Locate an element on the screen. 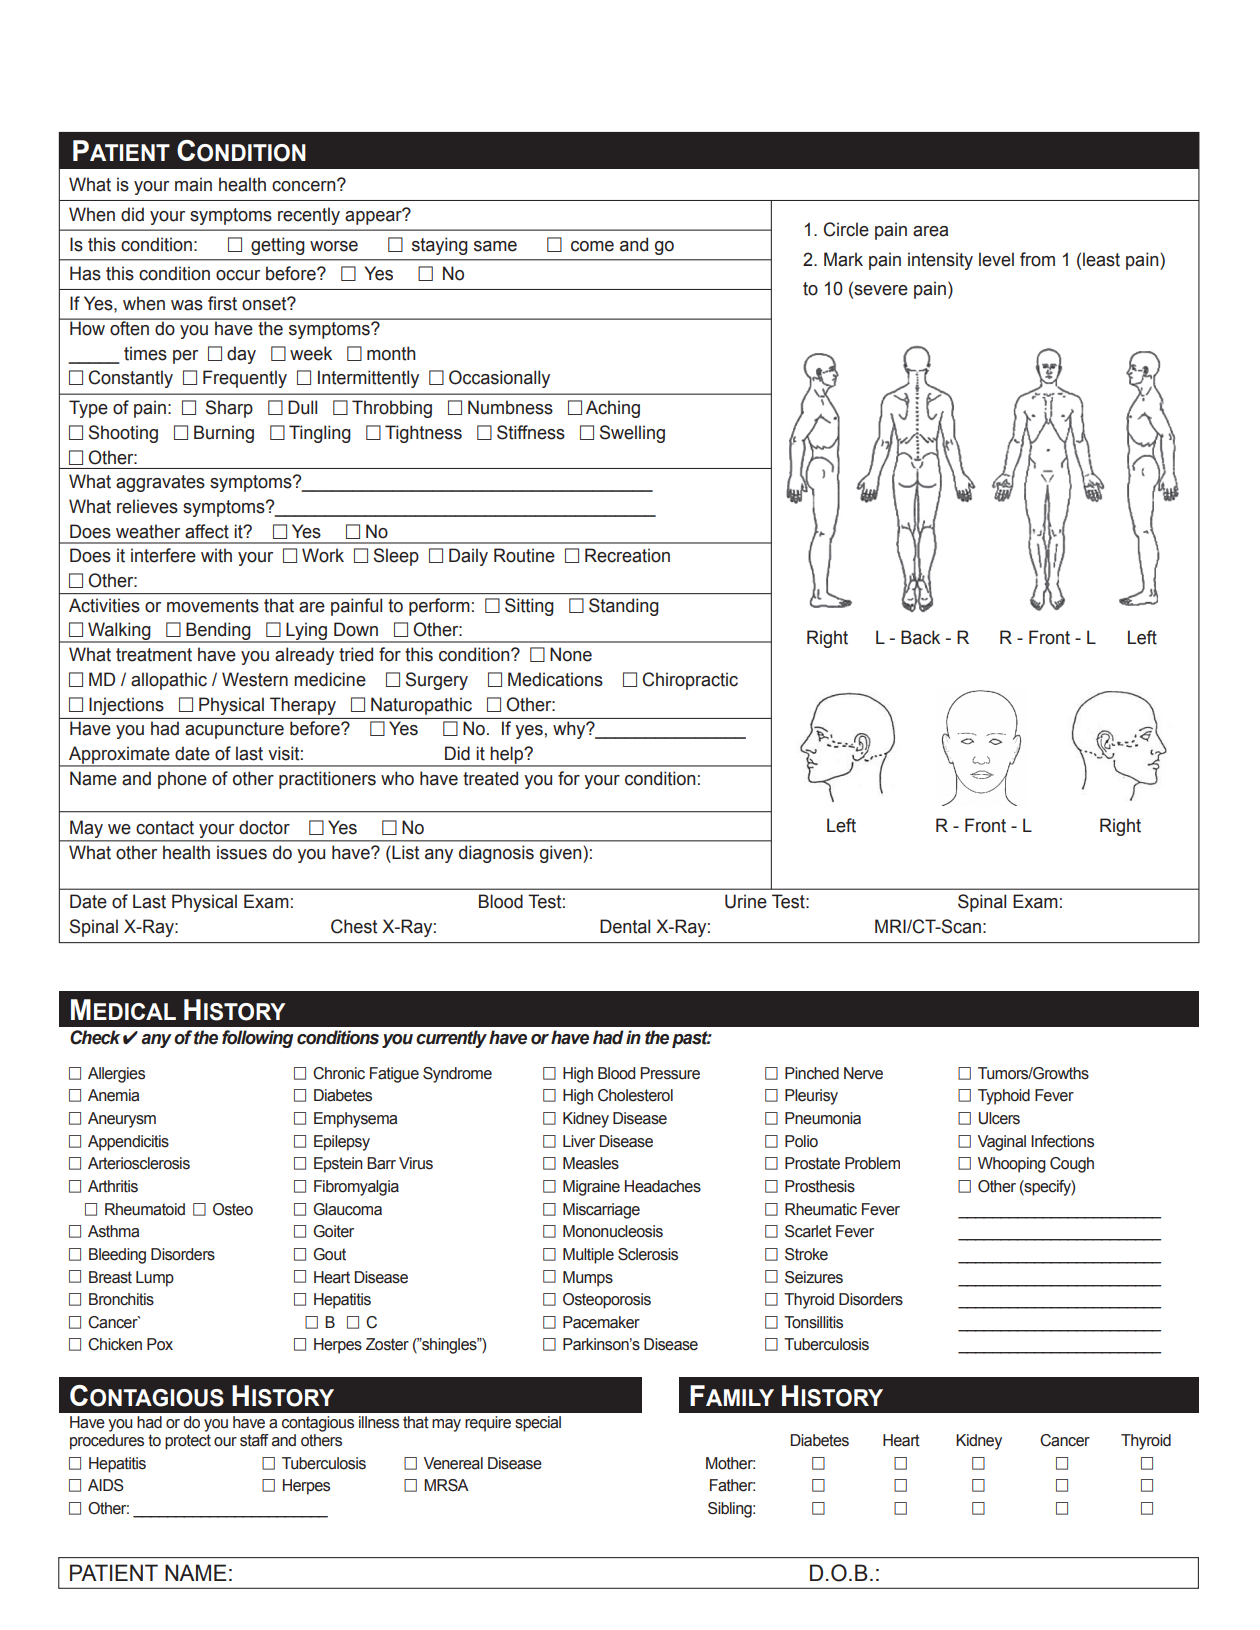 This screenshot has width=1260, height=1630. None is located at coordinates (571, 654).
